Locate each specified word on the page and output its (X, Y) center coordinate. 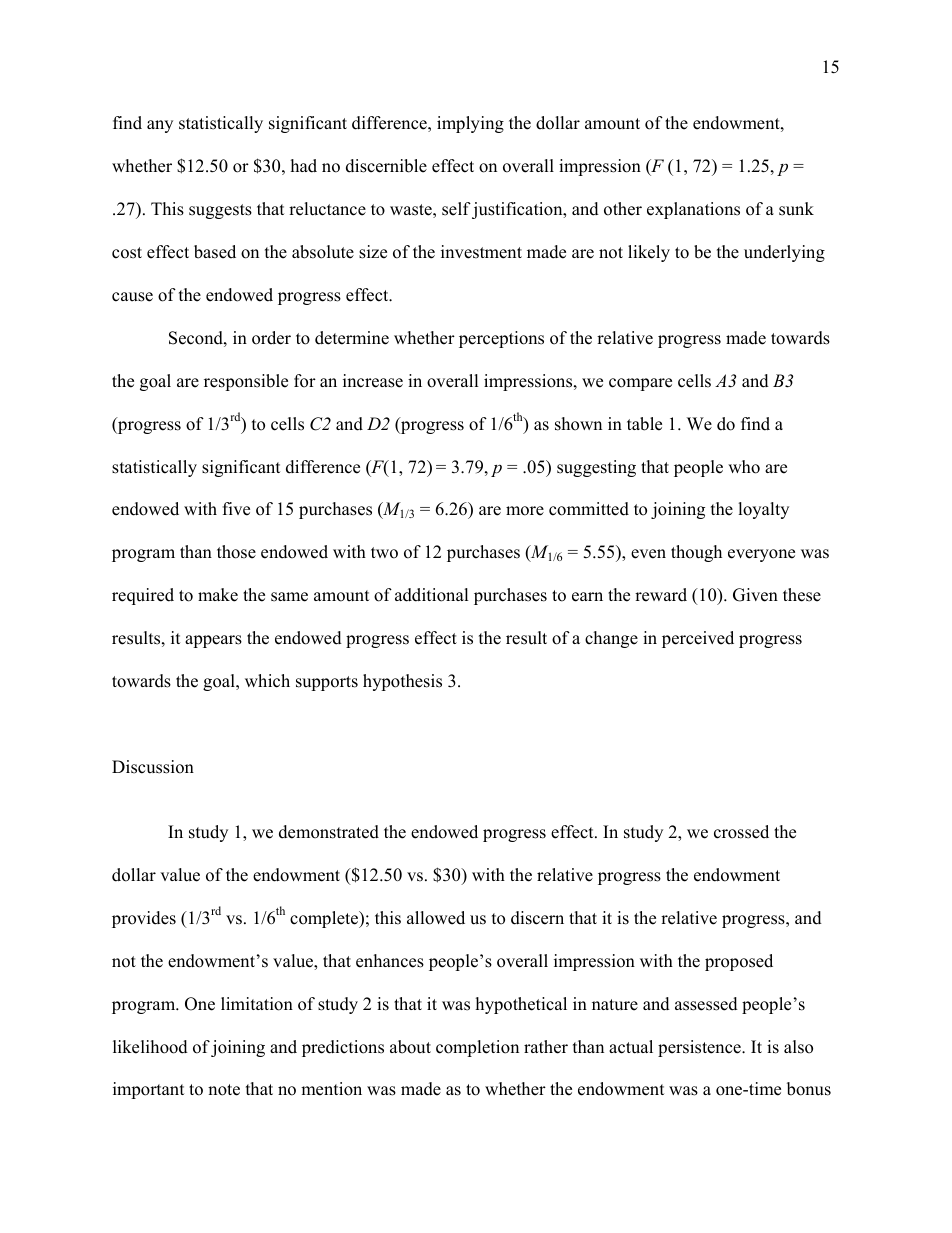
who (744, 467)
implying (470, 124)
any (160, 126)
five (236, 509)
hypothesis (402, 682)
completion (477, 1048)
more (525, 511)
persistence (700, 1048)
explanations (693, 210)
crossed (741, 832)
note (224, 1090)
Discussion (153, 767)
